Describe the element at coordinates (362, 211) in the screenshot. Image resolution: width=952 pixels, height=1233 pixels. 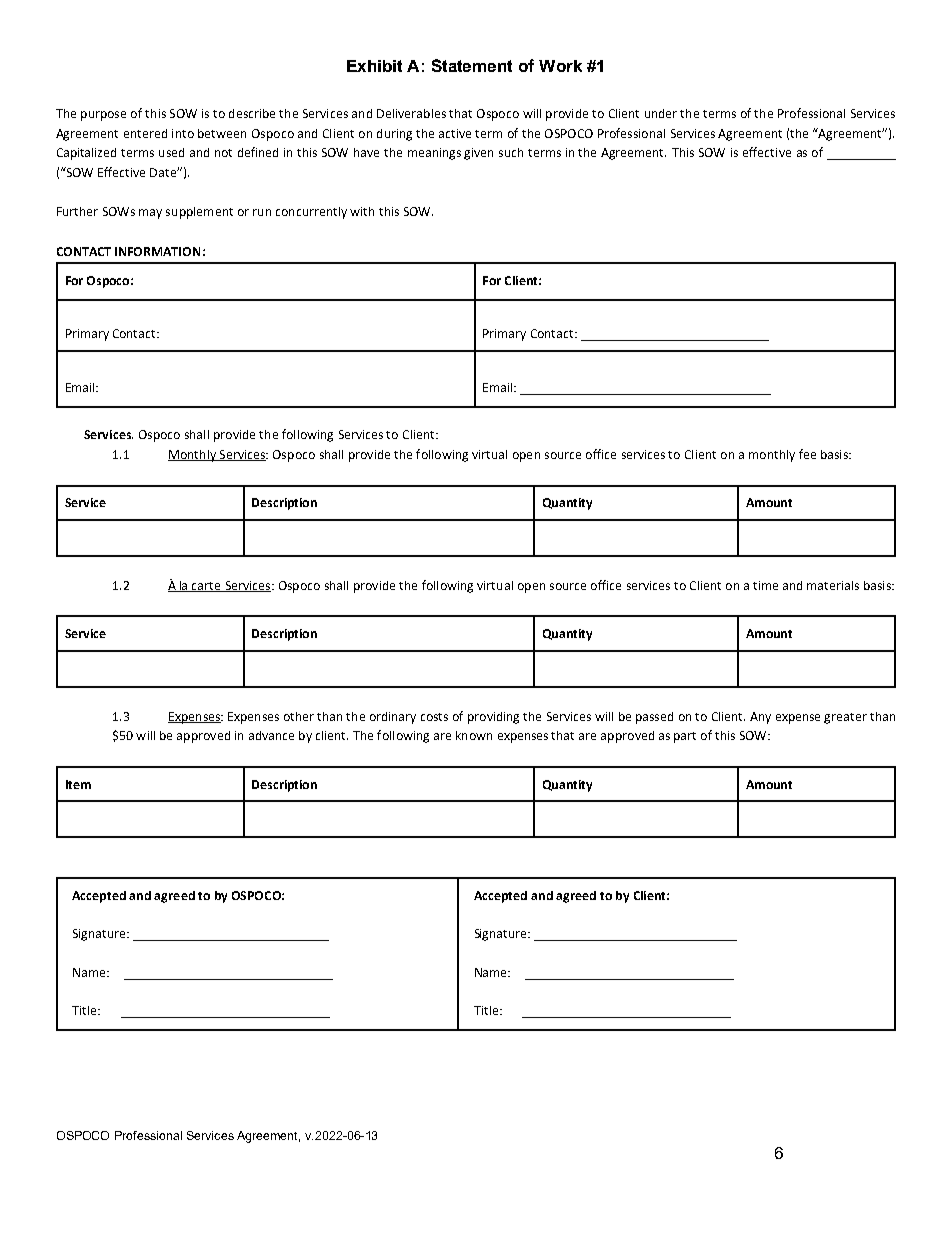
I see `with` at that location.
